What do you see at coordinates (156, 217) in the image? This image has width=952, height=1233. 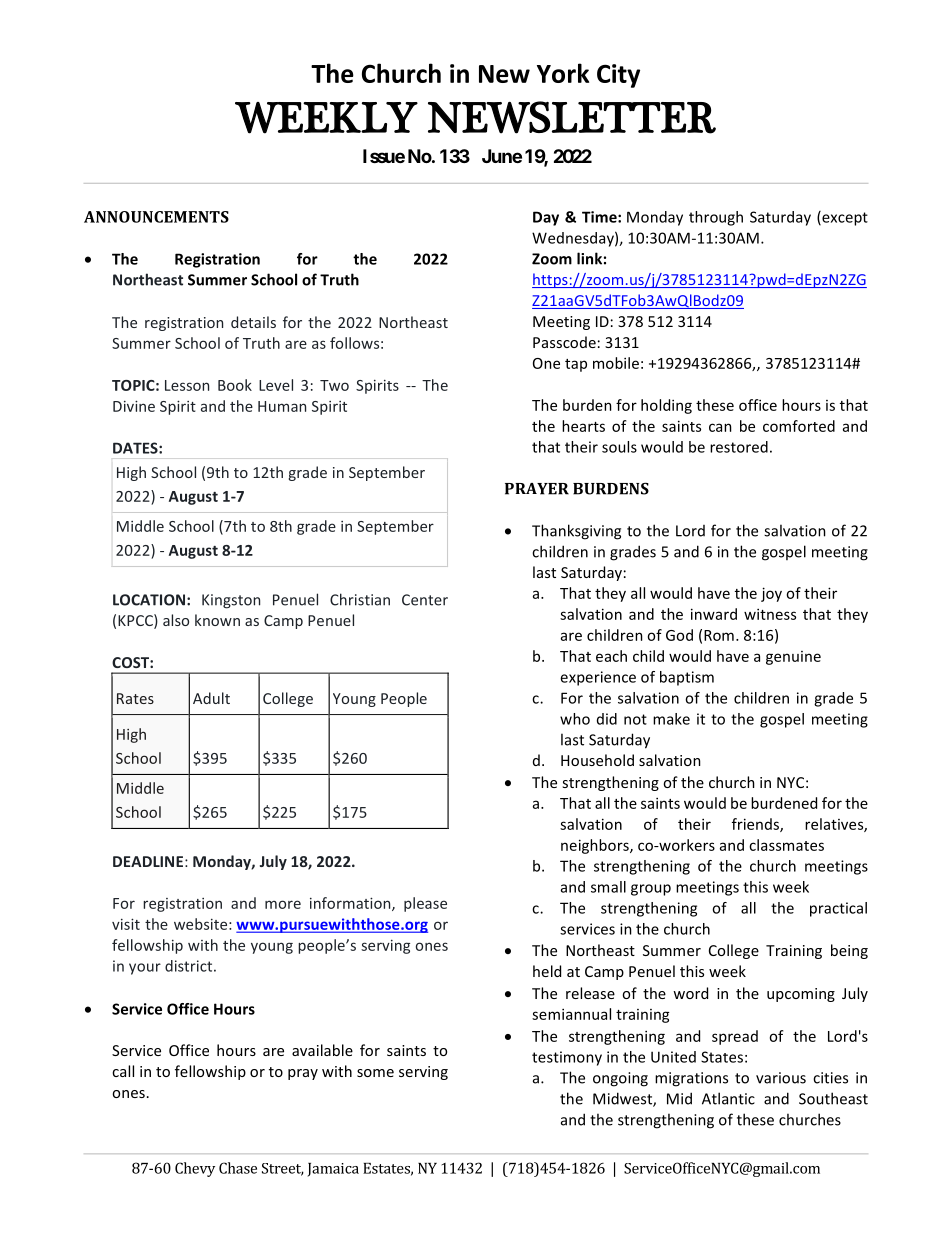 I see `ANNOUNCEMENTS` at bounding box center [156, 217].
